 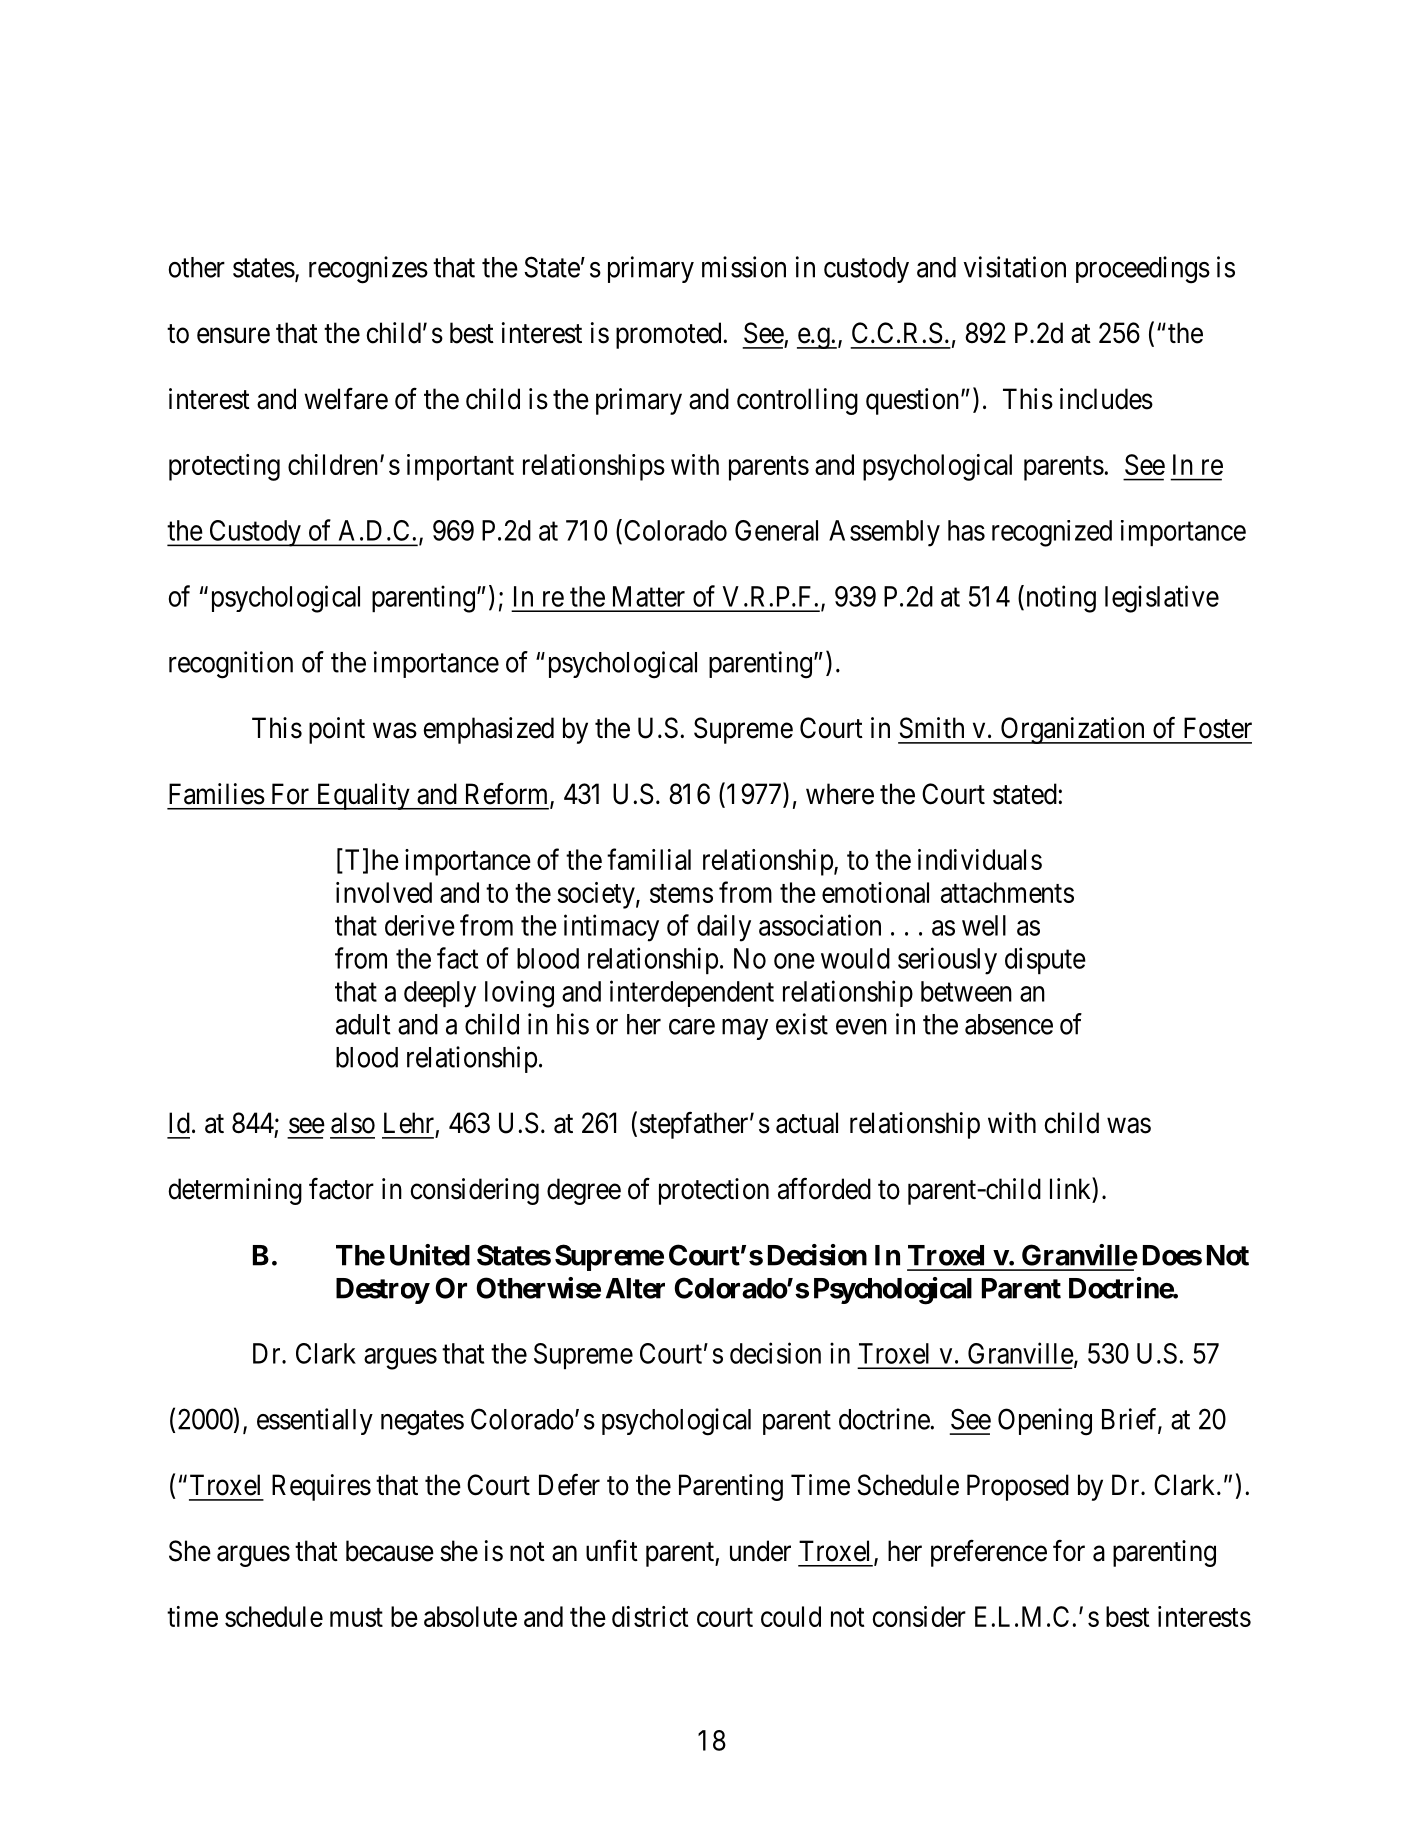 What do you see at coordinates (1143, 270) in the document?
I see `proceedings` at bounding box center [1143, 270].
